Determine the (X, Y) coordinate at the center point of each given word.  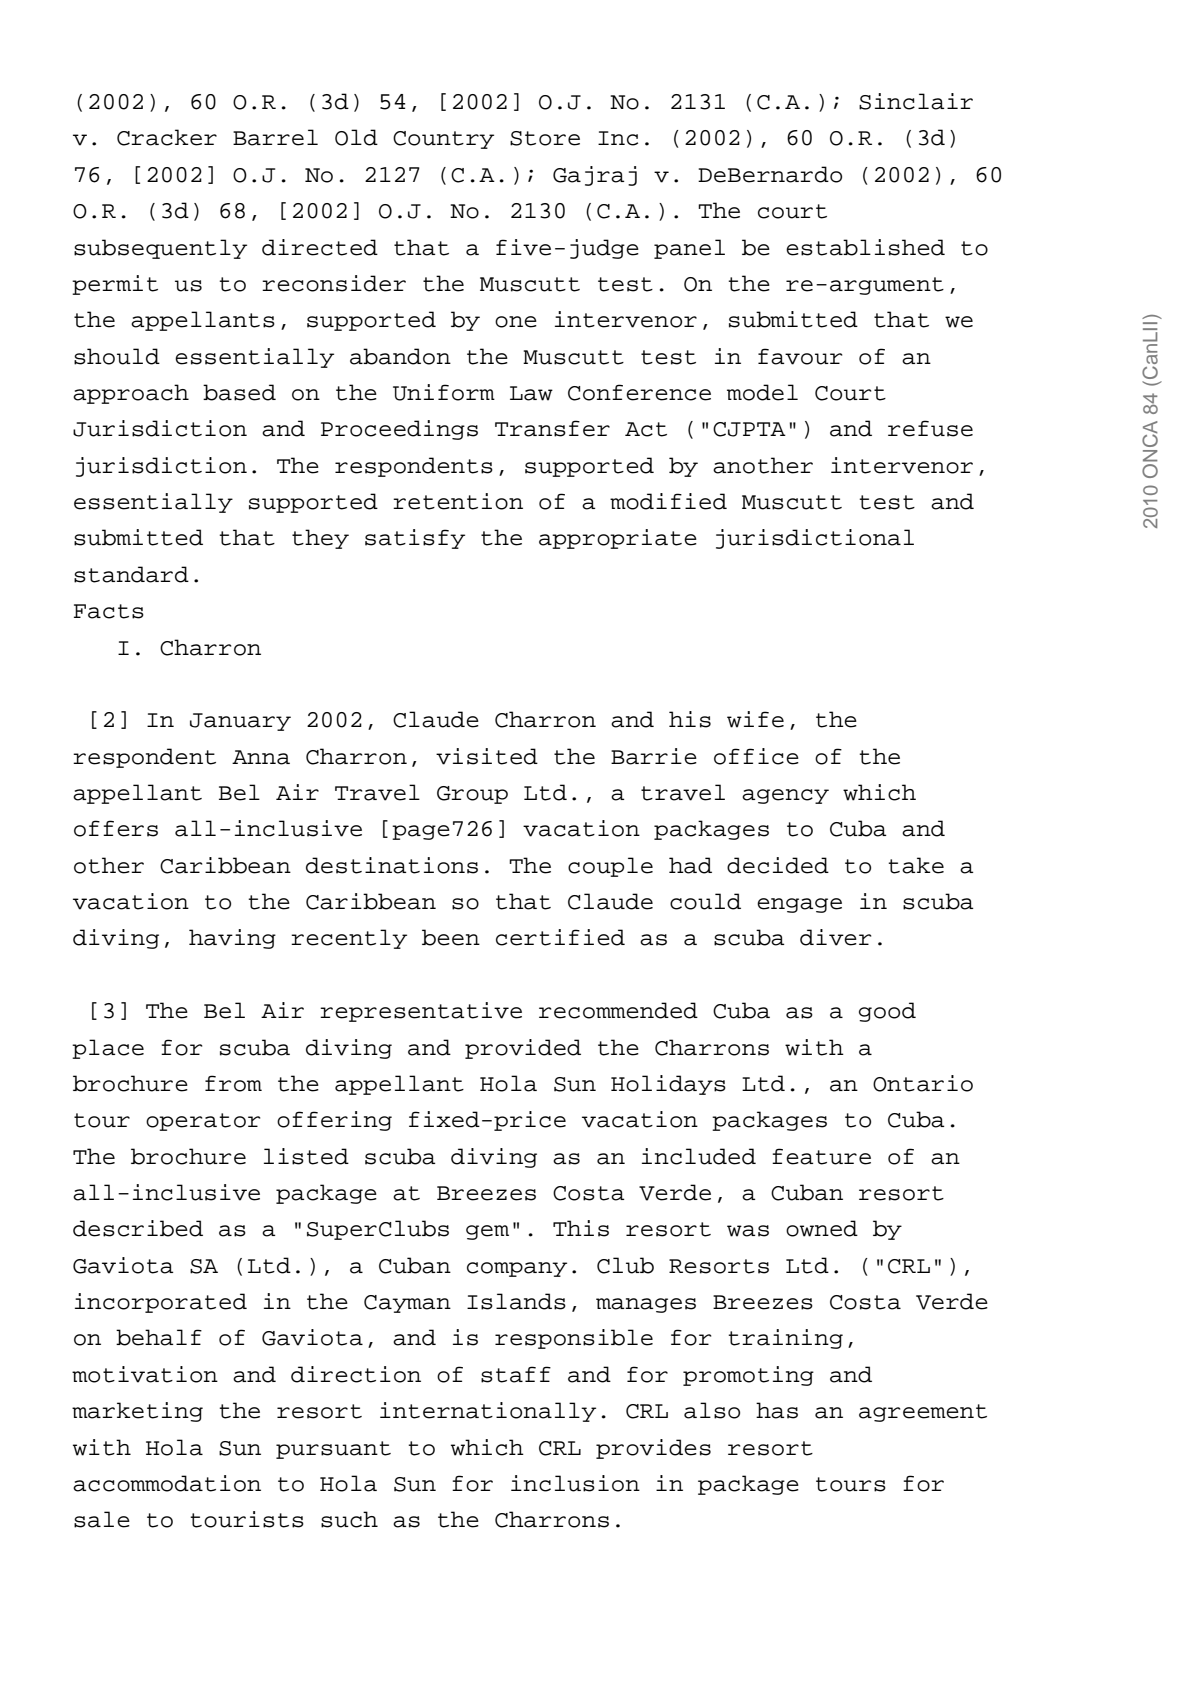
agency (785, 796)
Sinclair (916, 101)
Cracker (167, 137)
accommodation (167, 1483)
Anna (261, 757)
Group (472, 795)
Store (545, 138)
